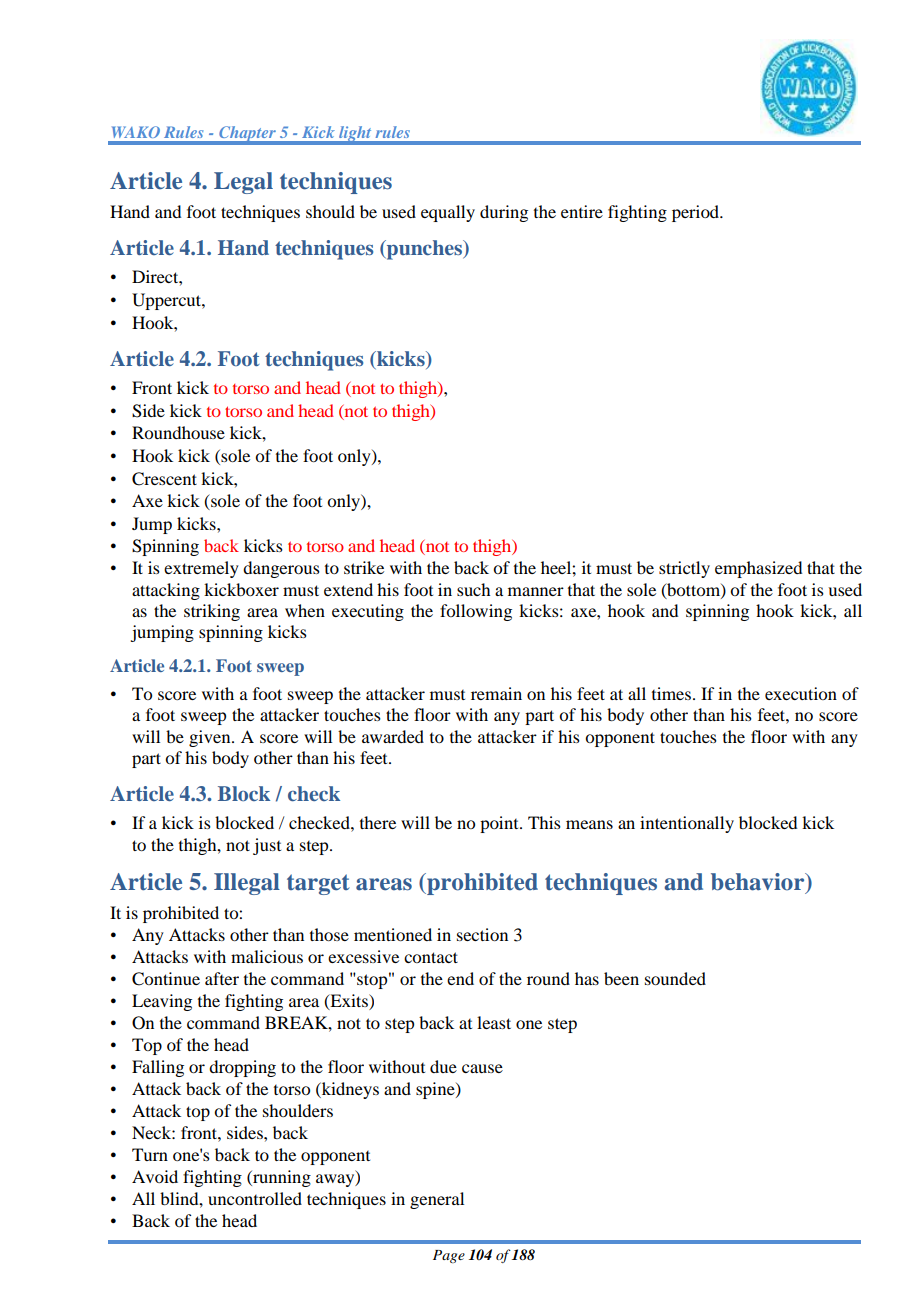 The height and width of the screenshot is (1307, 924). Describe the element at coordinates (697, 213) in the screenshot. I see `period` at that location.
